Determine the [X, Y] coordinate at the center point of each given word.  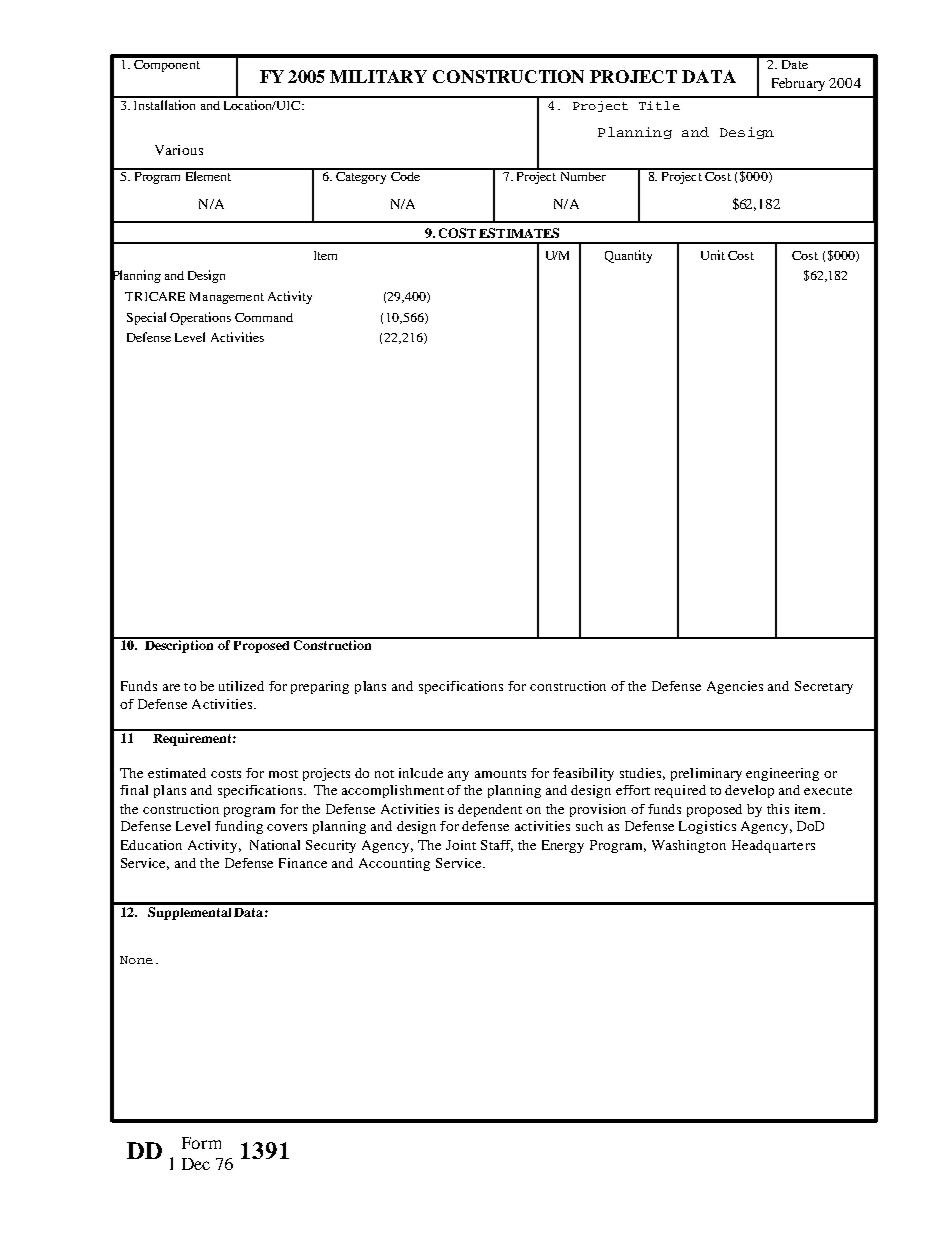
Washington [689, 846]
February [798, 84]
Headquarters [773, 846]
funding [239, 827]
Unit [713, 255]
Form [201, 1143]
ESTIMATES [519, 233]
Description [180, 645]
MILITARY [378, 76]
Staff [497, 846]
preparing [320, 687]
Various [179, 150]
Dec [196, 1164]
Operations [200, 318]
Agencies [735, 687]
